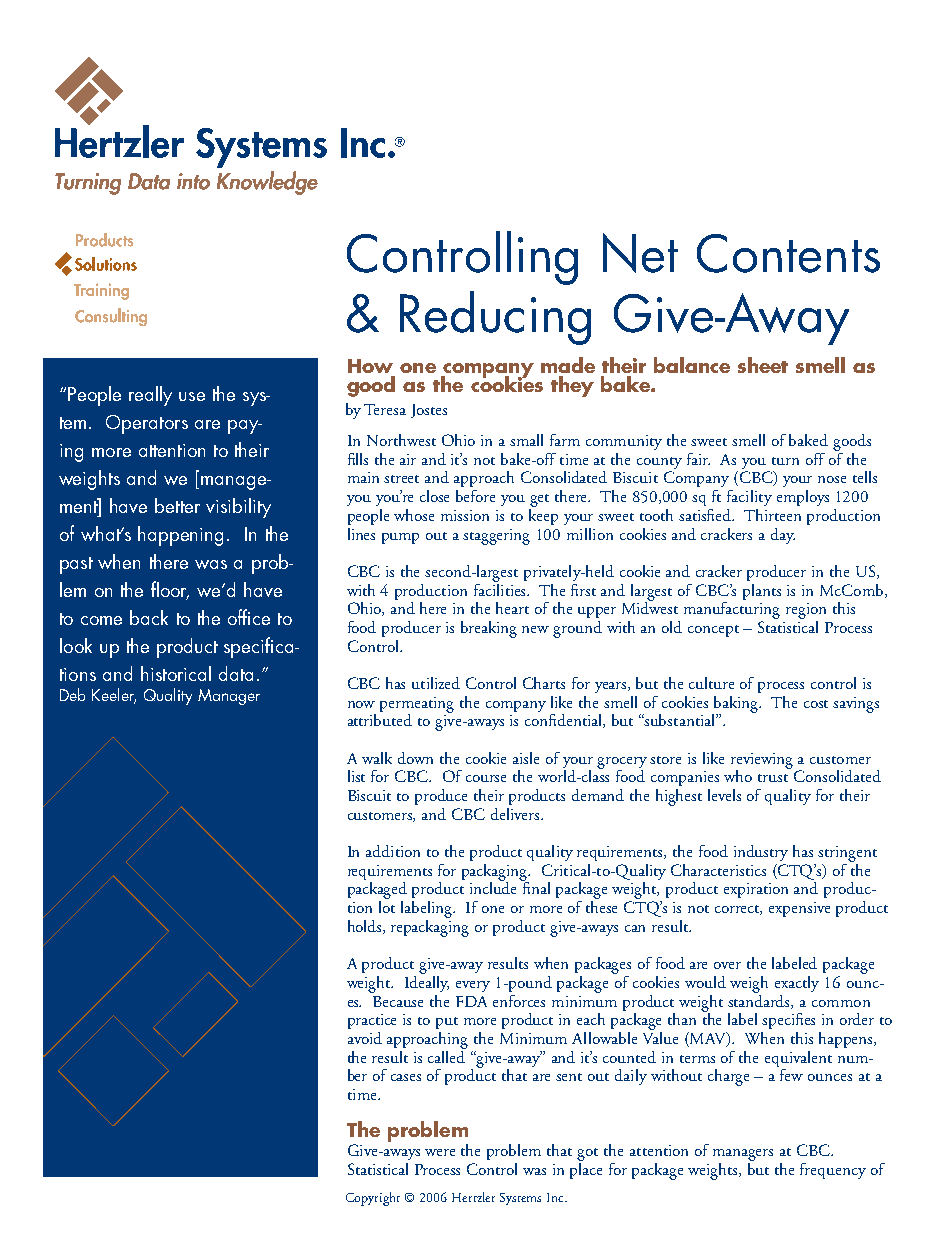 This screenshot has width=952, height=1233. Describe the element at coordinates (440, 1152) in the screenshot. I see `were` at that location.
